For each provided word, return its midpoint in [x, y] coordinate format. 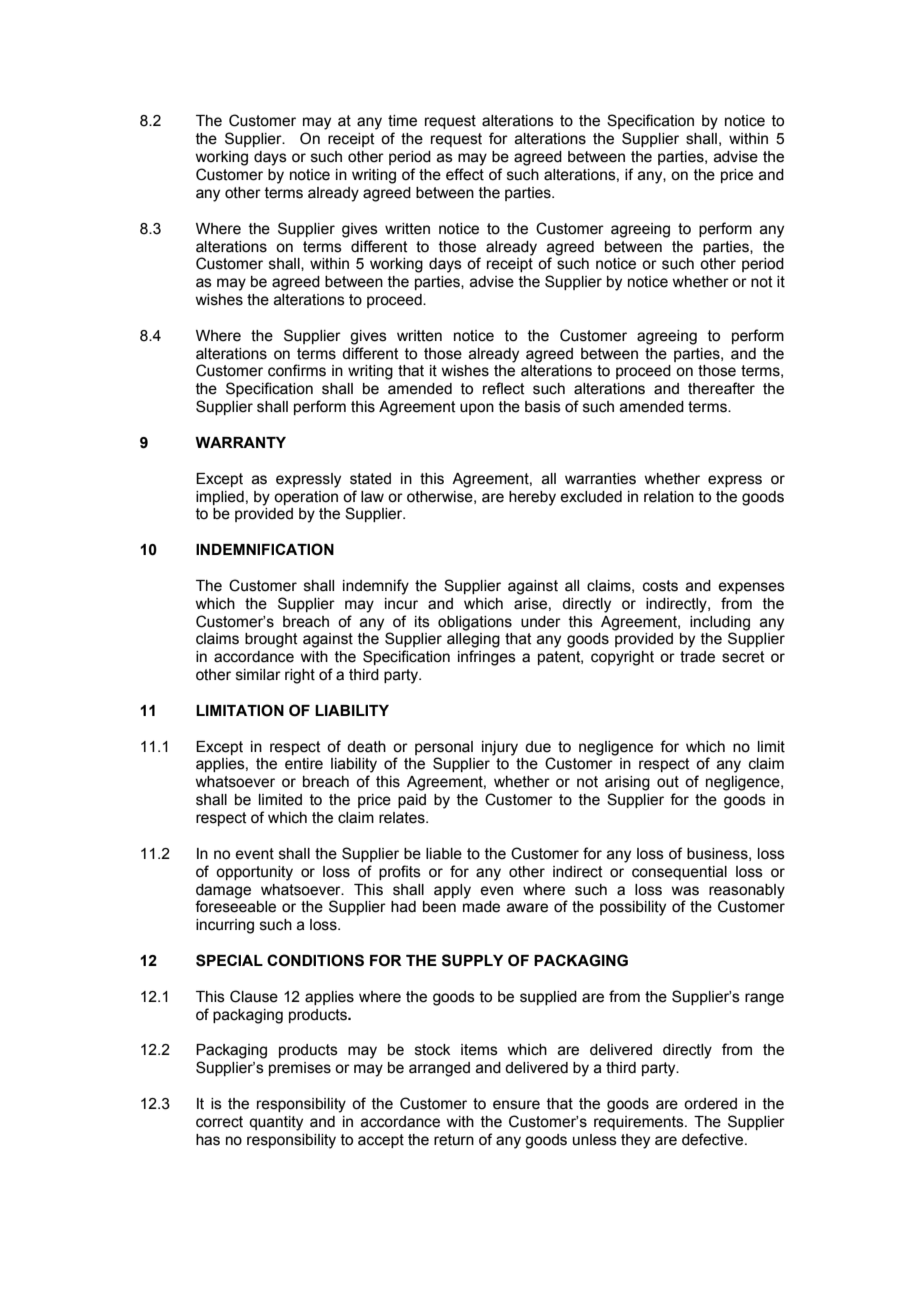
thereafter [721, 388]
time [402, 121]
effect [465, 174]
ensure [516, 1105]
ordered [710, 1104]
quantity [276, 1123]
